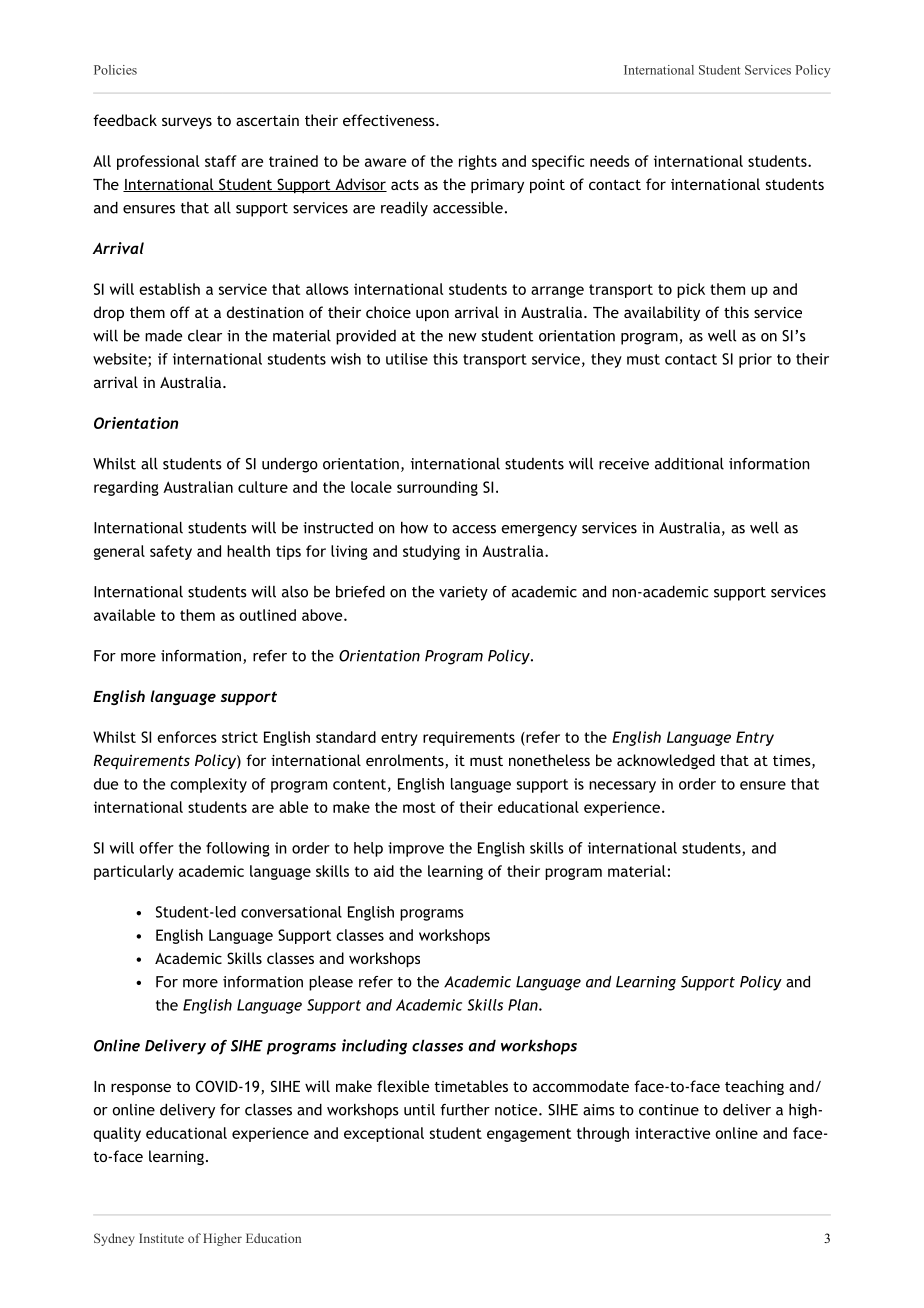 This screenshot has height=1308, width=924. Describe the element at coordinates (187, 123) in the screenshot. I see `surveys` at that location.
